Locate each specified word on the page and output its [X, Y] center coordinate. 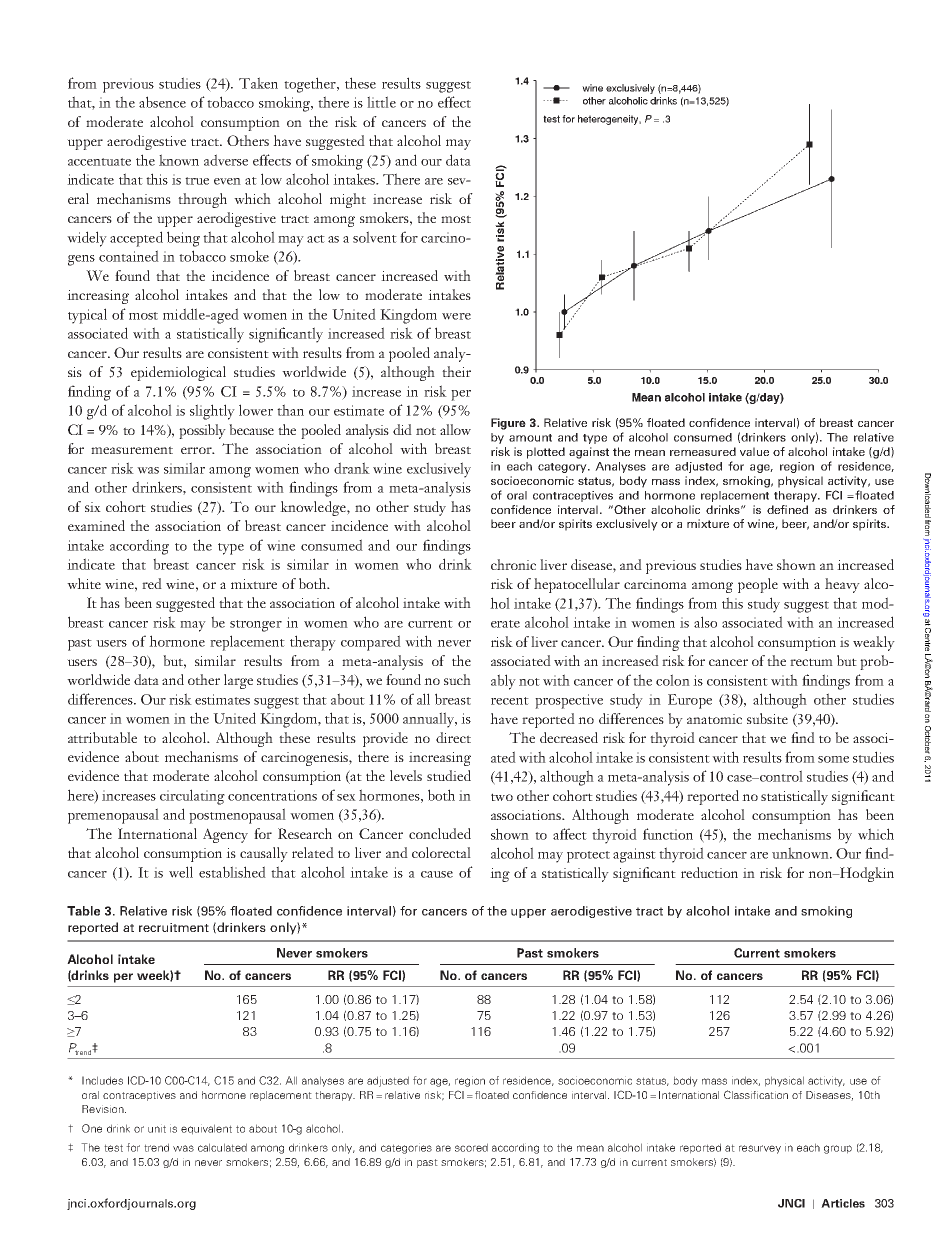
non [821, 874]
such [457, 679]
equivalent [206, 1129]
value [754, 451]
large [238, 681]
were [456, 316]
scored [471, 1147]
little [381, 102]
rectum [811, 662]
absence [162, 102]
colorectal [441, 852]
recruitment [174, 927]
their [456, 371]
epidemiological [178, 373]
